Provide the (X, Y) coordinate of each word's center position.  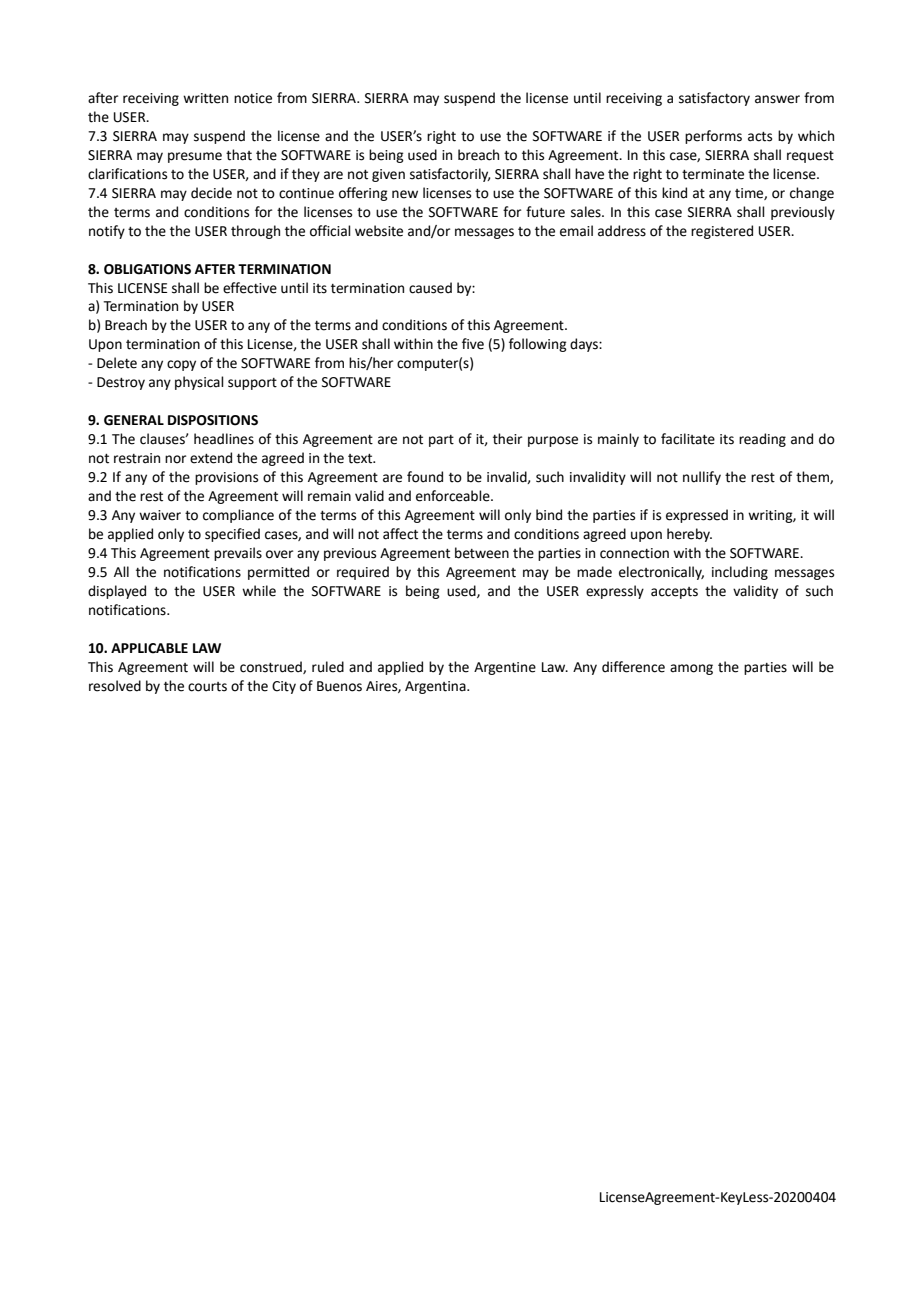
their (507, 439)
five (473, 344)
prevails (238, 554)
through (255, 232)
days (585, 345)
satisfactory (714, 99)
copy (181, 365)
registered (722, 232)
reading (762, 440)
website (379, 231)
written (205, 98)
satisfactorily (450, 175)
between (482, 553)
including (740, 573)
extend (211, 458)
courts (207, 687)
